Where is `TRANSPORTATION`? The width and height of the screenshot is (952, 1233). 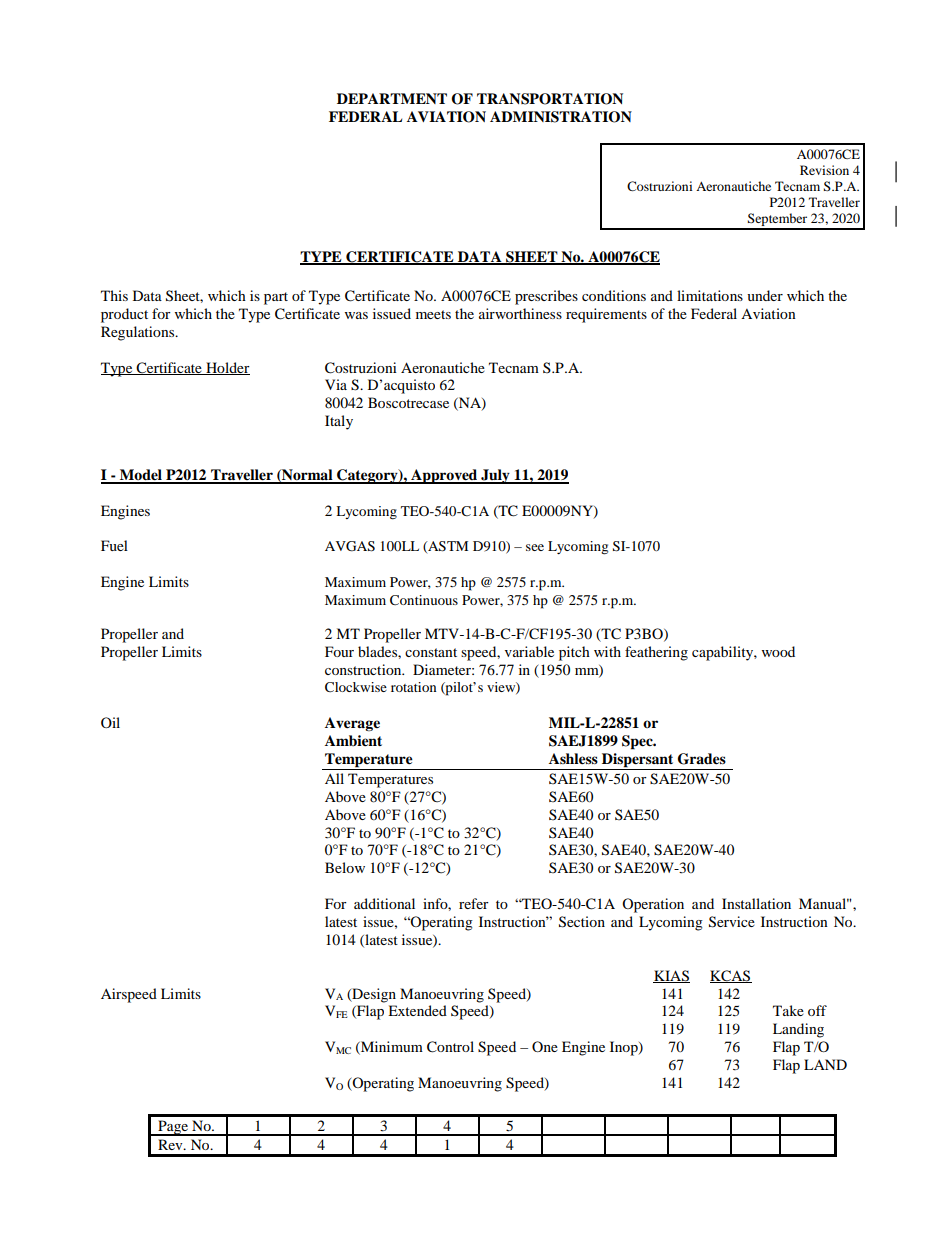 TRANSPORTATION is located at coordinates (550, 99).
